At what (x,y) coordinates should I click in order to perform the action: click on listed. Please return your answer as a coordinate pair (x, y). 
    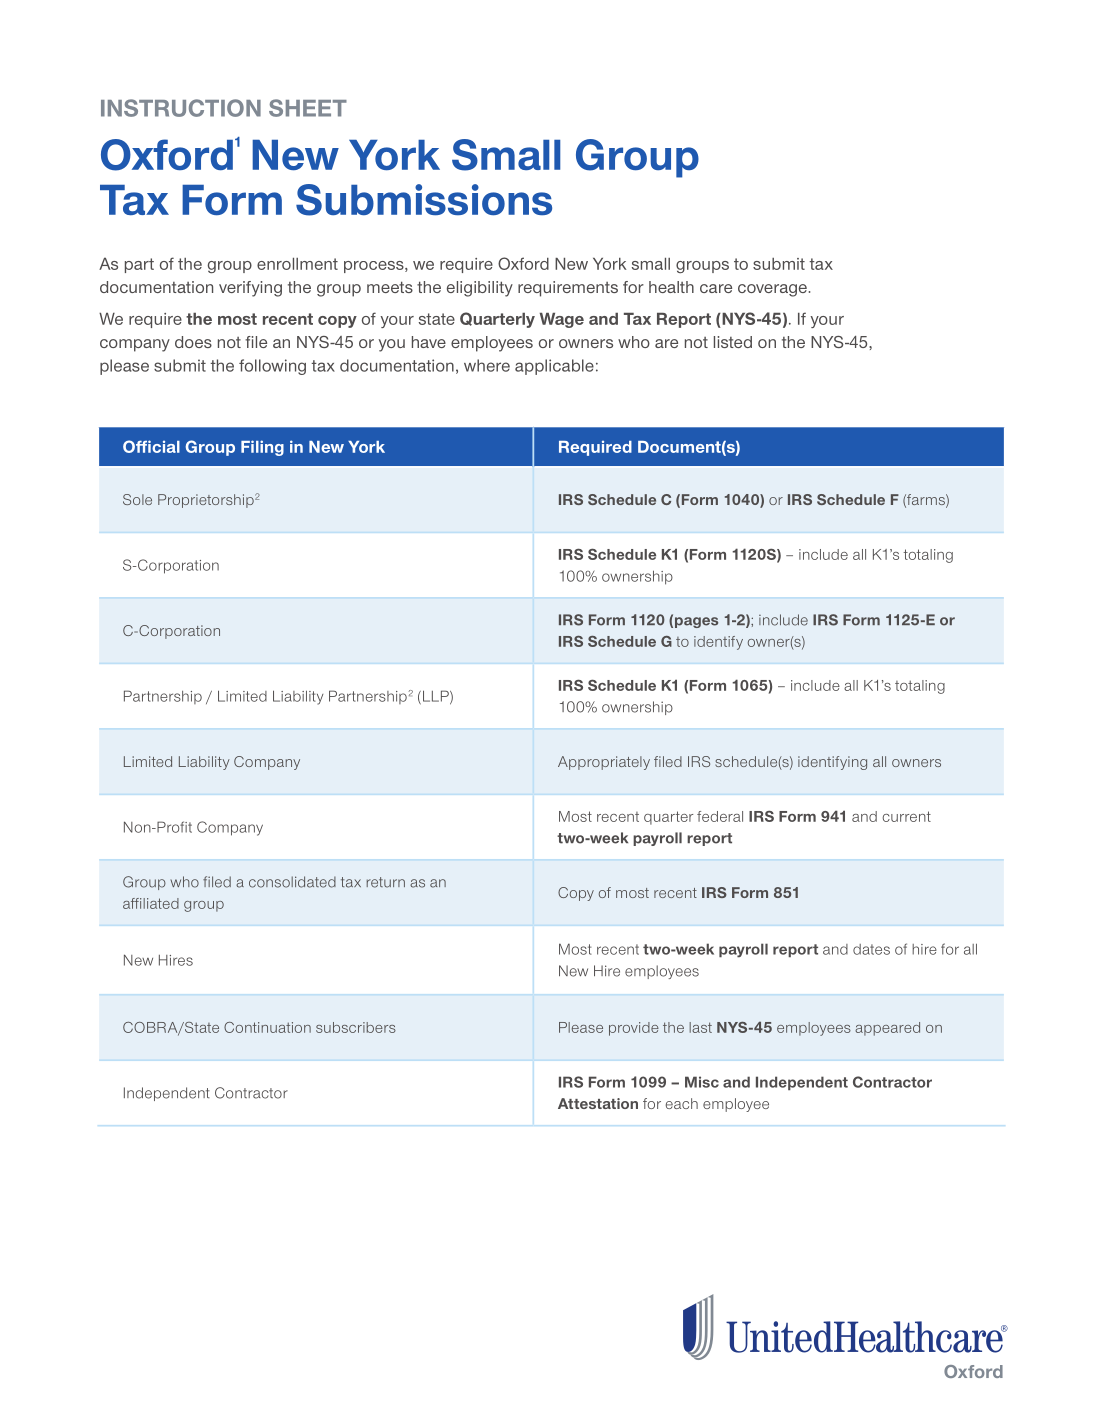
    Looking at the image, I should click on (733, 342).
